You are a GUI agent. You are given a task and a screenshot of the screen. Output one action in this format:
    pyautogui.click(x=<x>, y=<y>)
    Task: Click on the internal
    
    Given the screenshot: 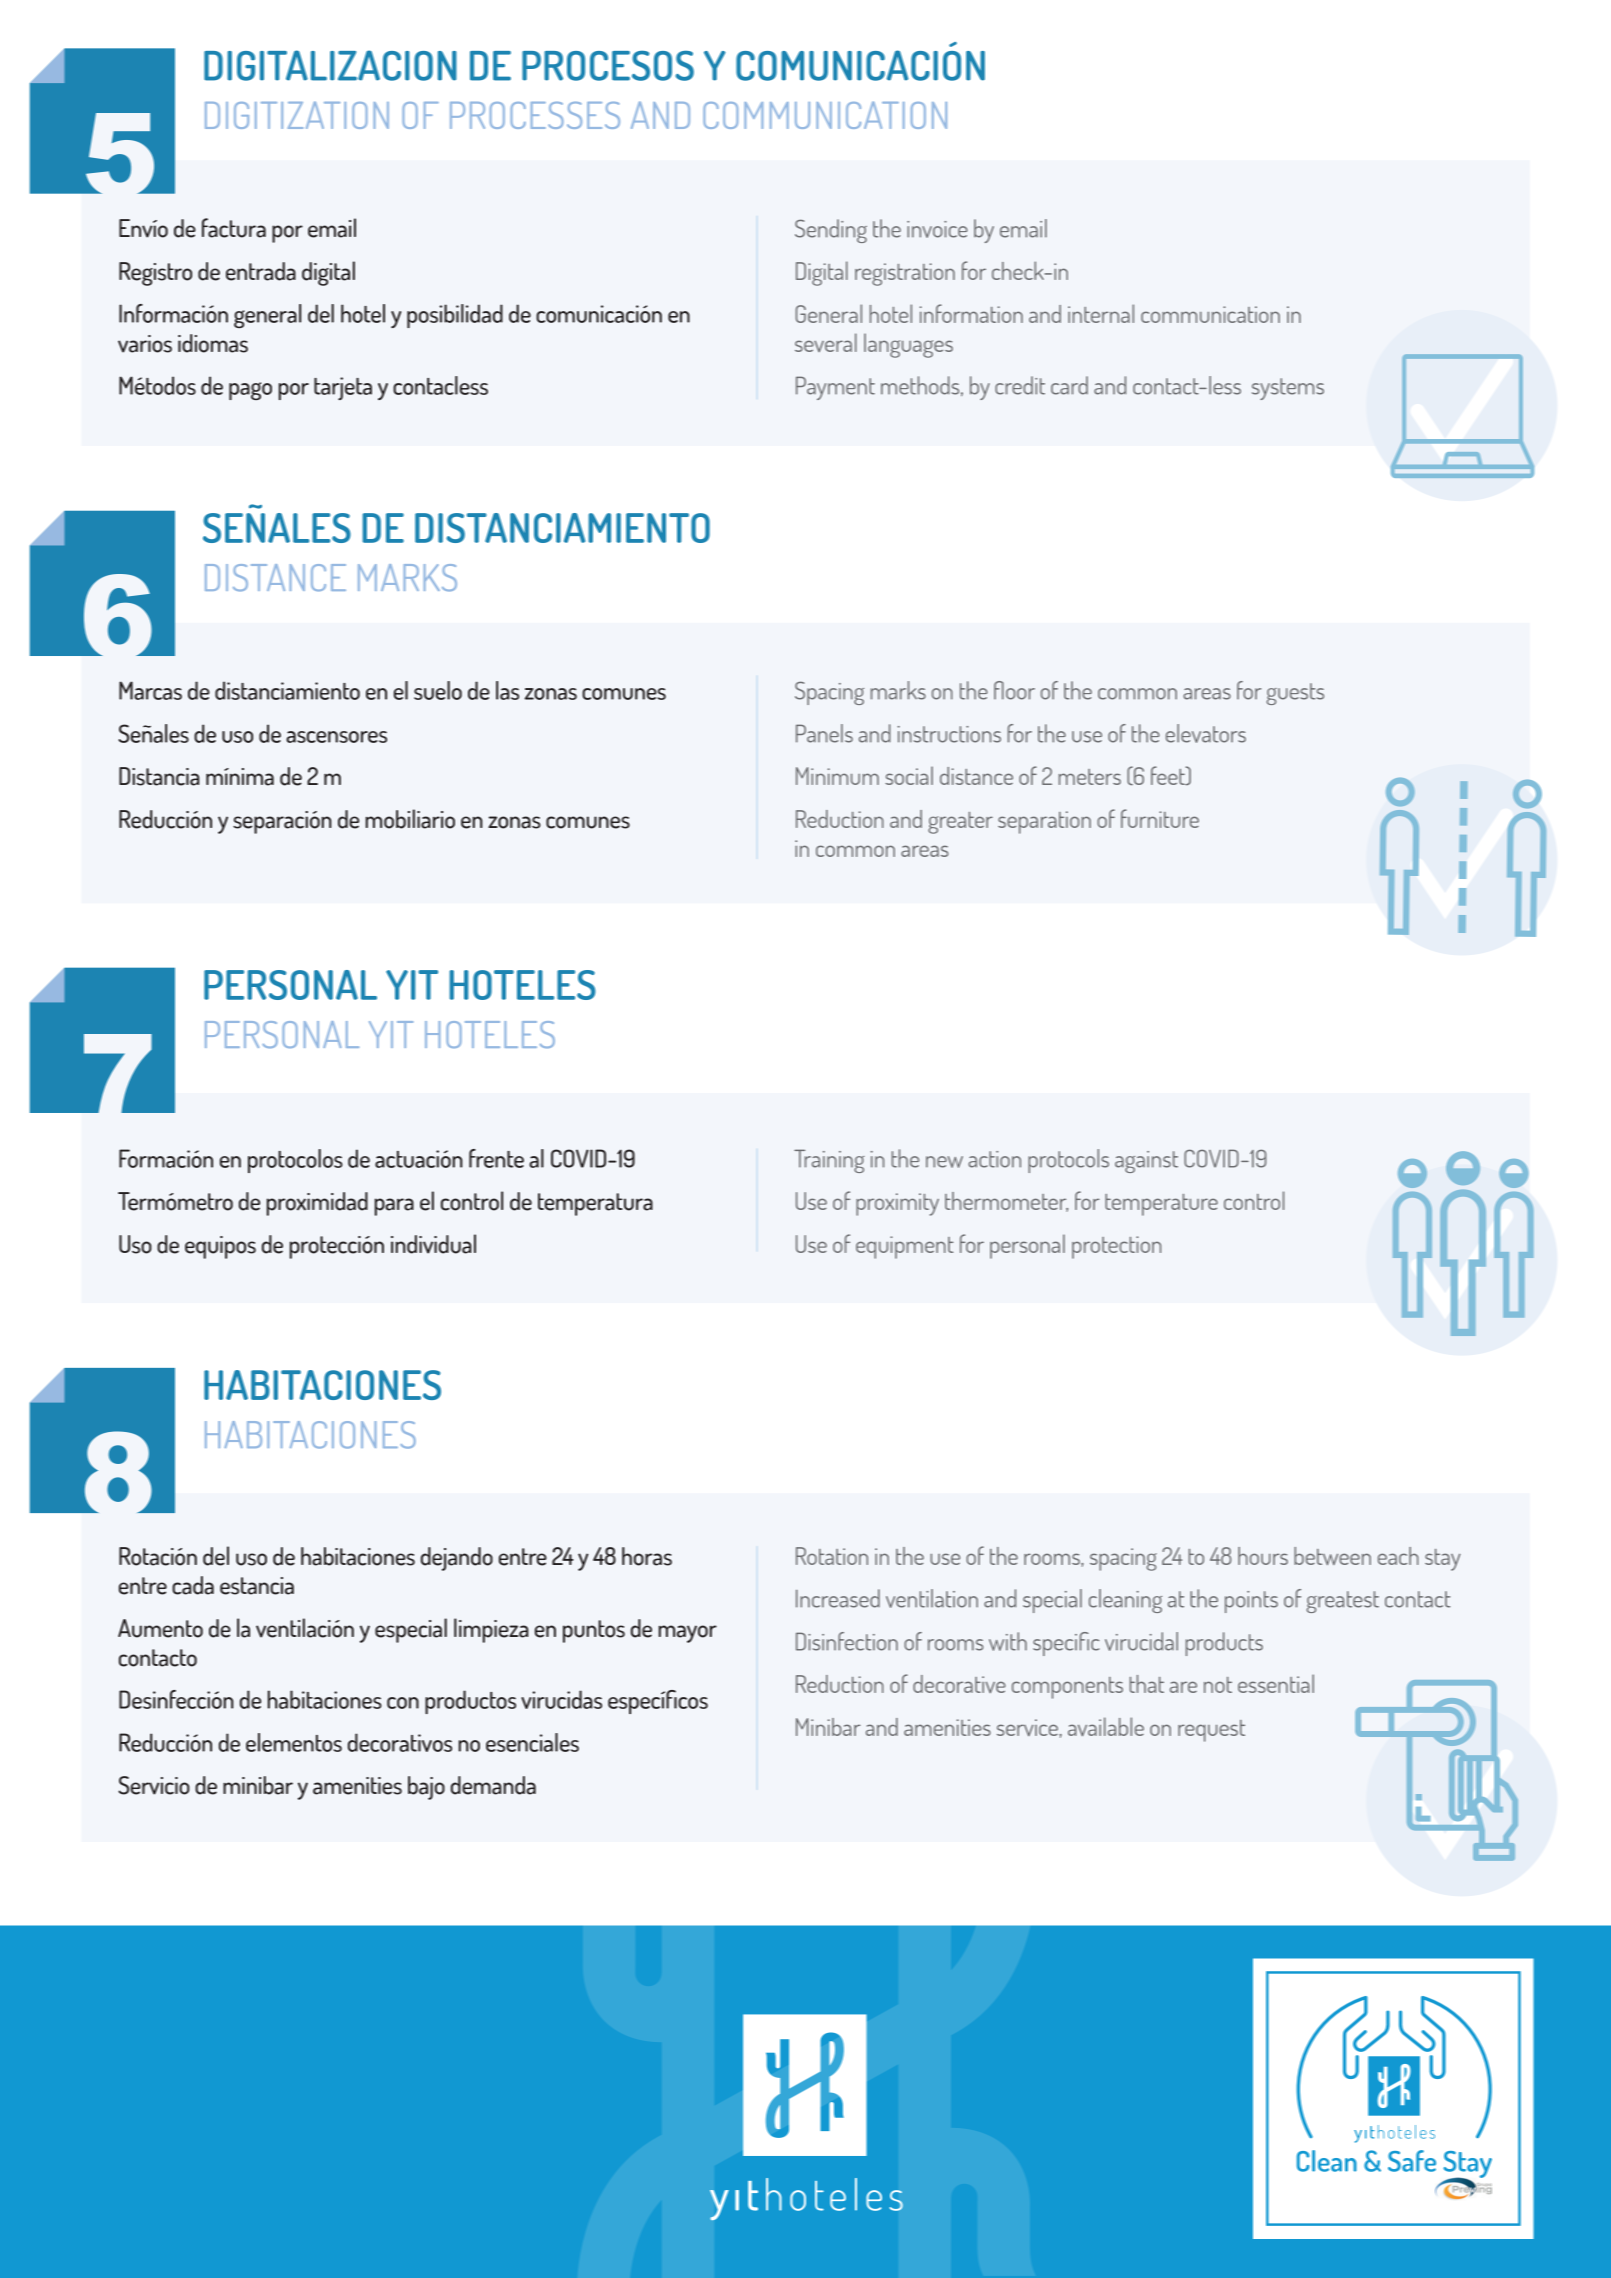 What is the action you would take?
    pyautogui.click(x=1101, y=313)
